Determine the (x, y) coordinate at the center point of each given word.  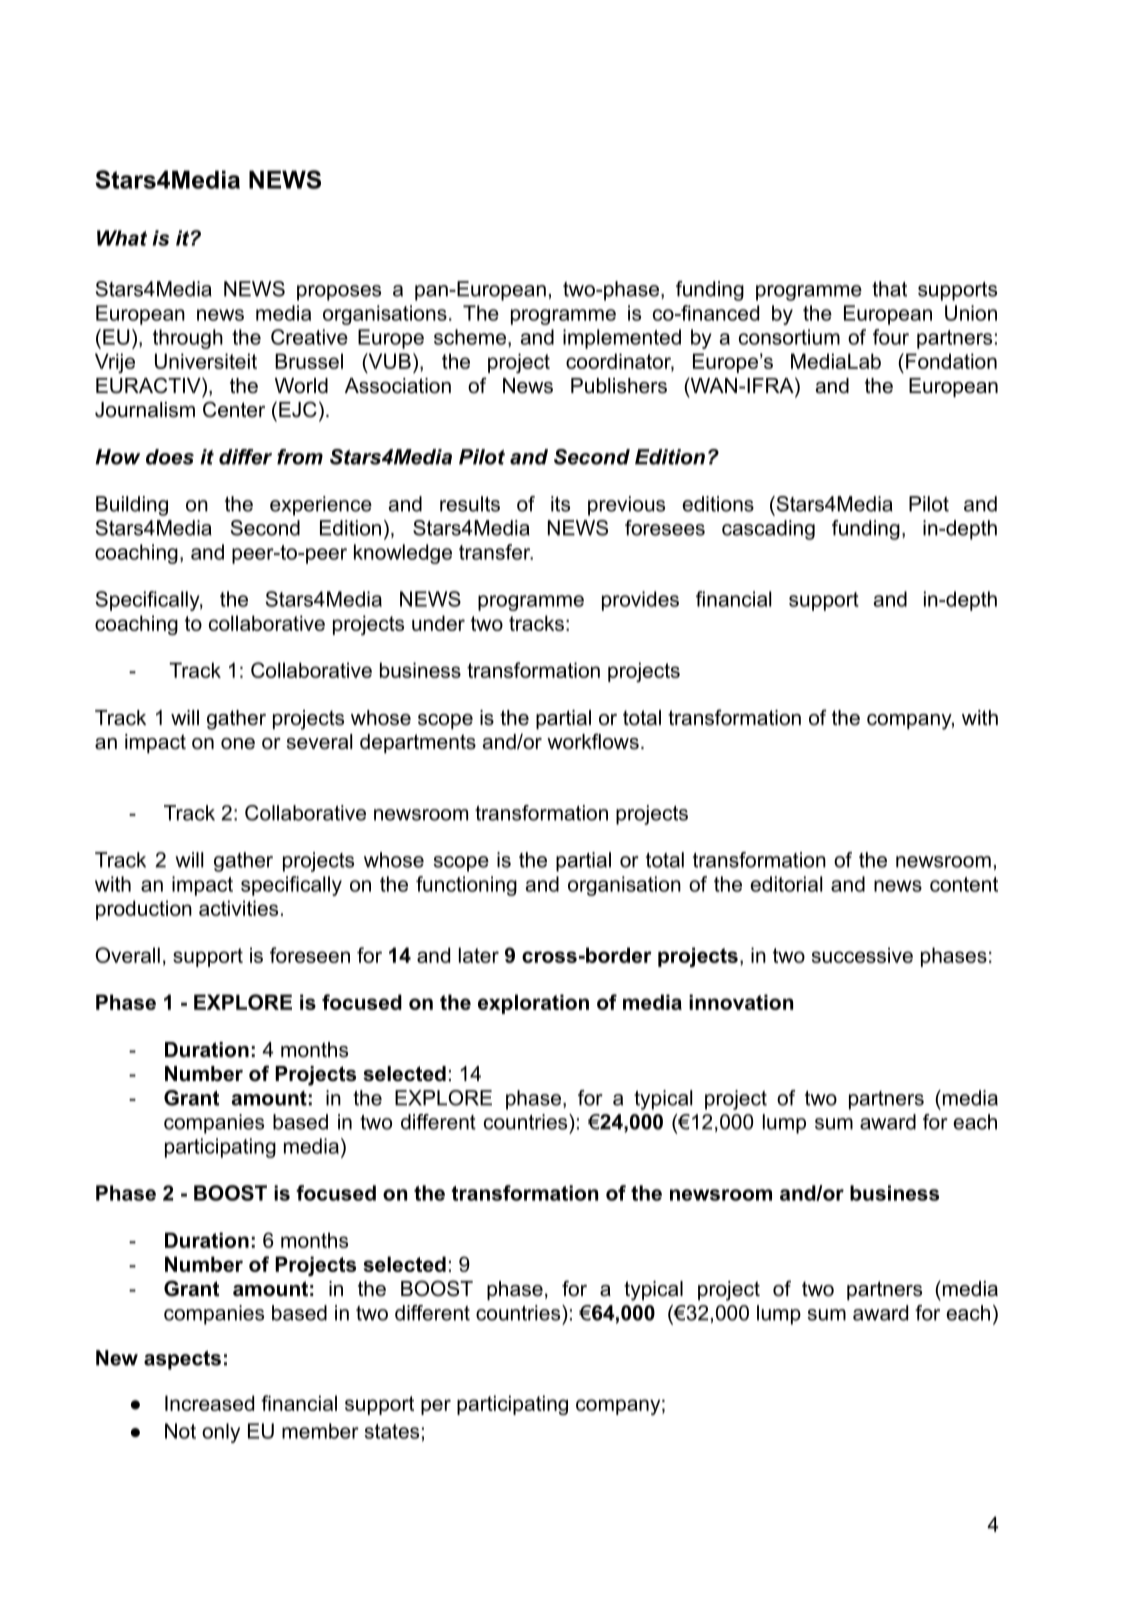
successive (862, 955)
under (438, 623)
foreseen (310, 955)
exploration (533, 1004)
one (238, 744)
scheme (470, 337)
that (889, 289)
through (188, 339)
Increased (209, 1403)
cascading (768, 530)
